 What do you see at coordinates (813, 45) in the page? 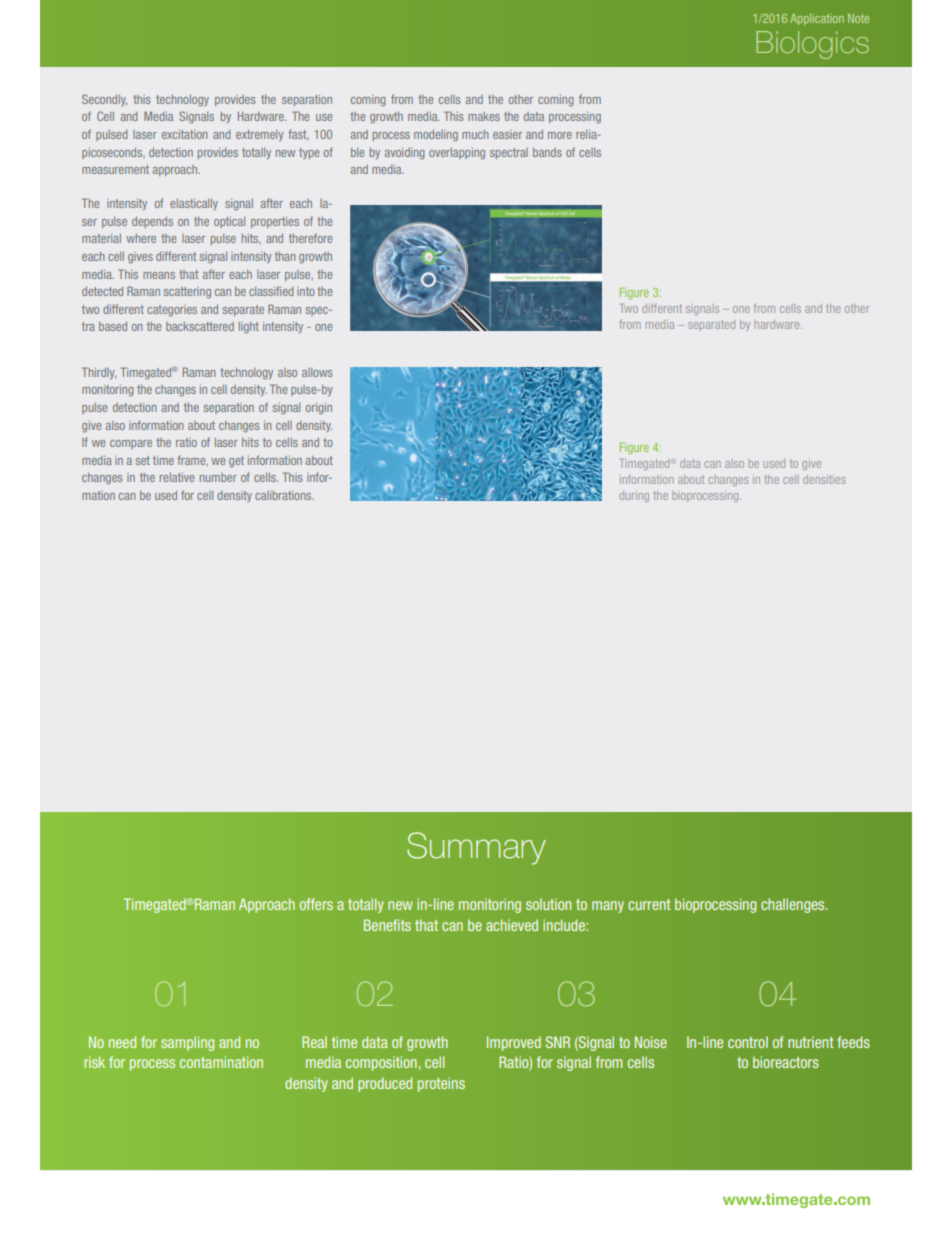
I see `Biologics` at bounding box center [813, 45].
